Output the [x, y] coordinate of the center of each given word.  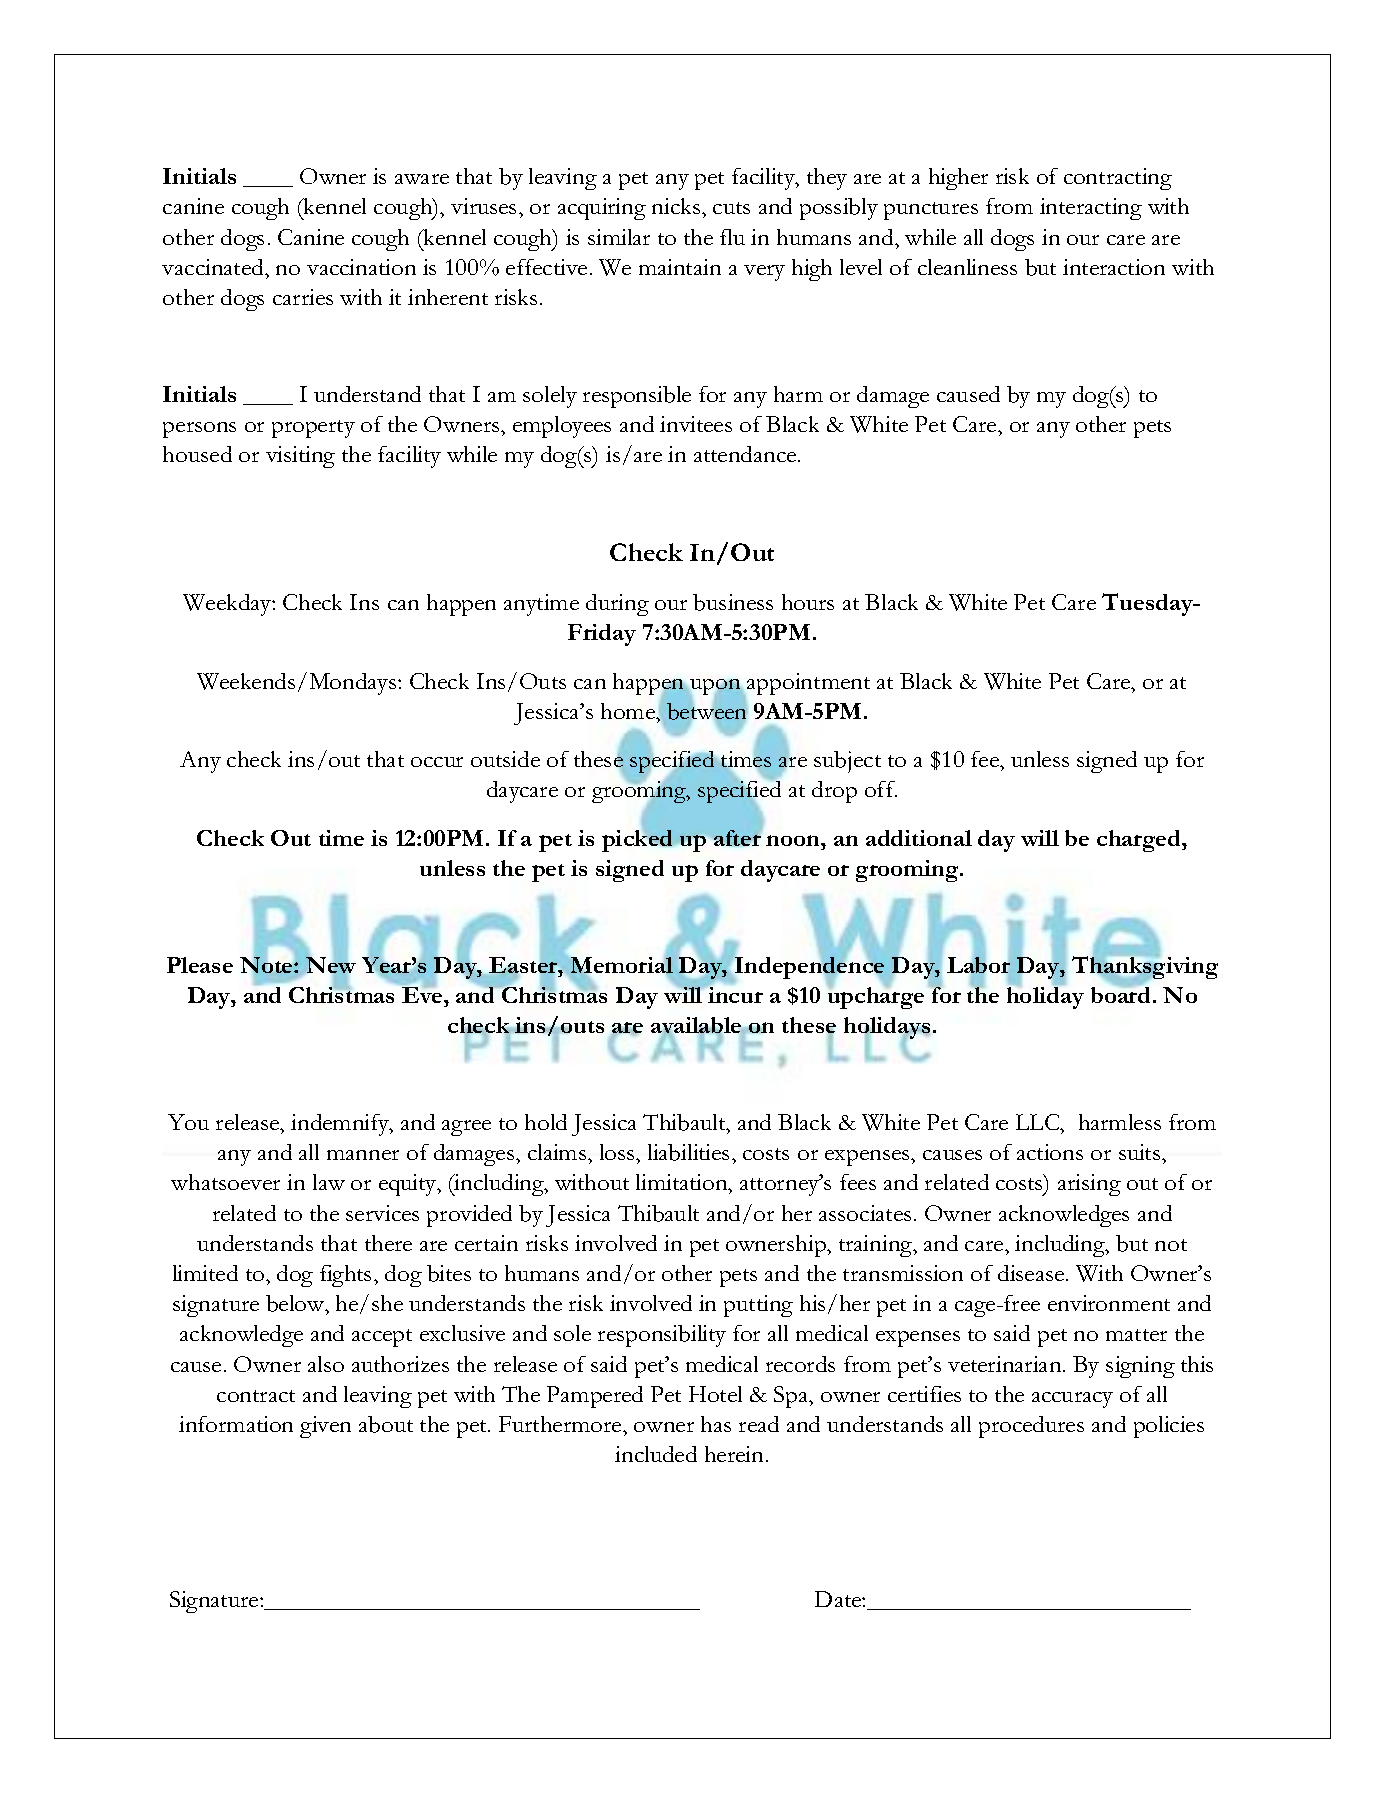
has [716, 1424]
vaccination [361, 267]
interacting [1091, 209]
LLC [1039, 1122]
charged [1140, 841]
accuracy [1072, 1400]
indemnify [341, 1125]
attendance [746, 454]
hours [808, 602]
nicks [677, 206]
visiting [300, 457]
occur [437, 762]
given [325, 1427]
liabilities [688, 1152]
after [737, 838]
